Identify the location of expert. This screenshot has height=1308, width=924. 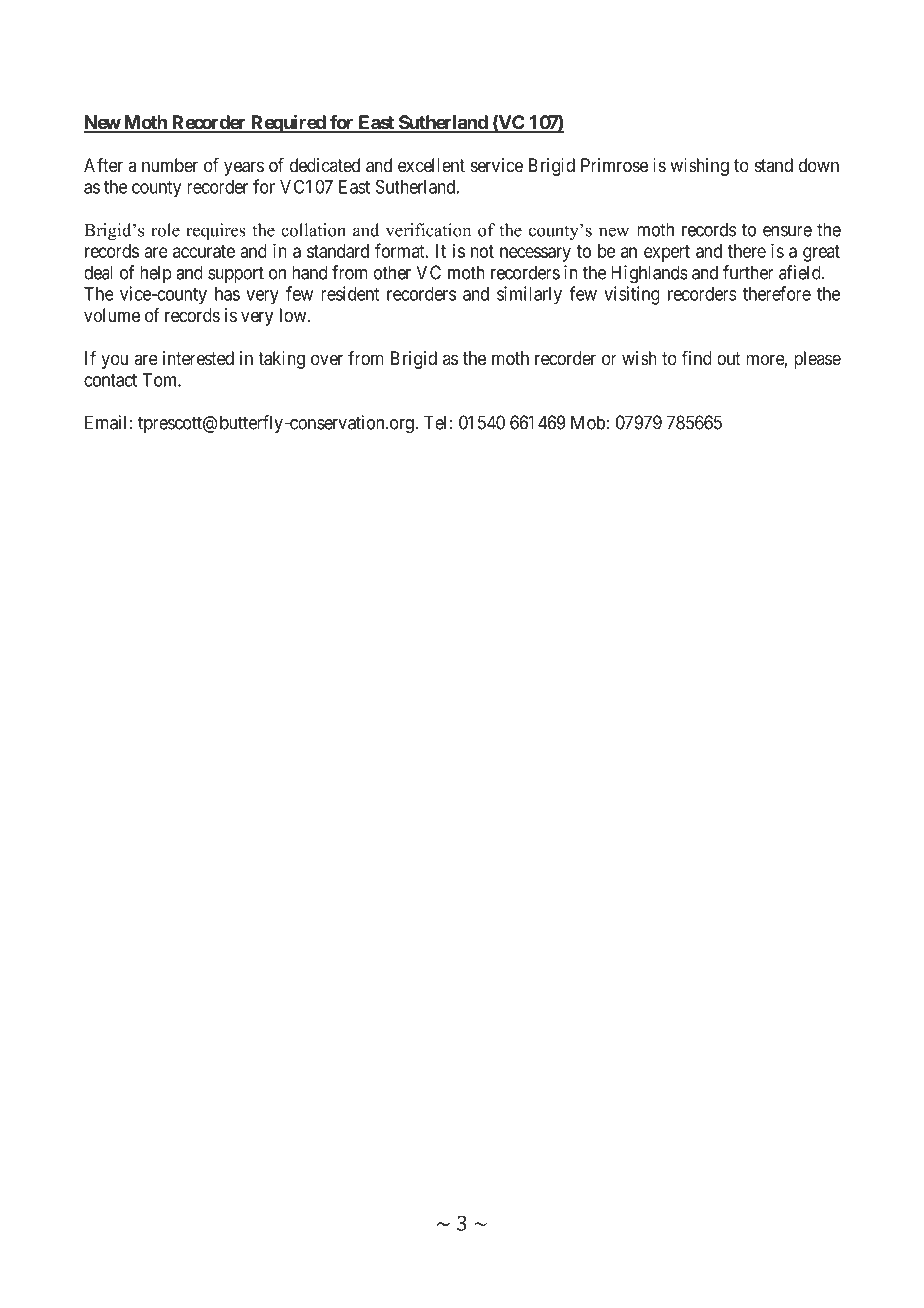
(667, 253).
